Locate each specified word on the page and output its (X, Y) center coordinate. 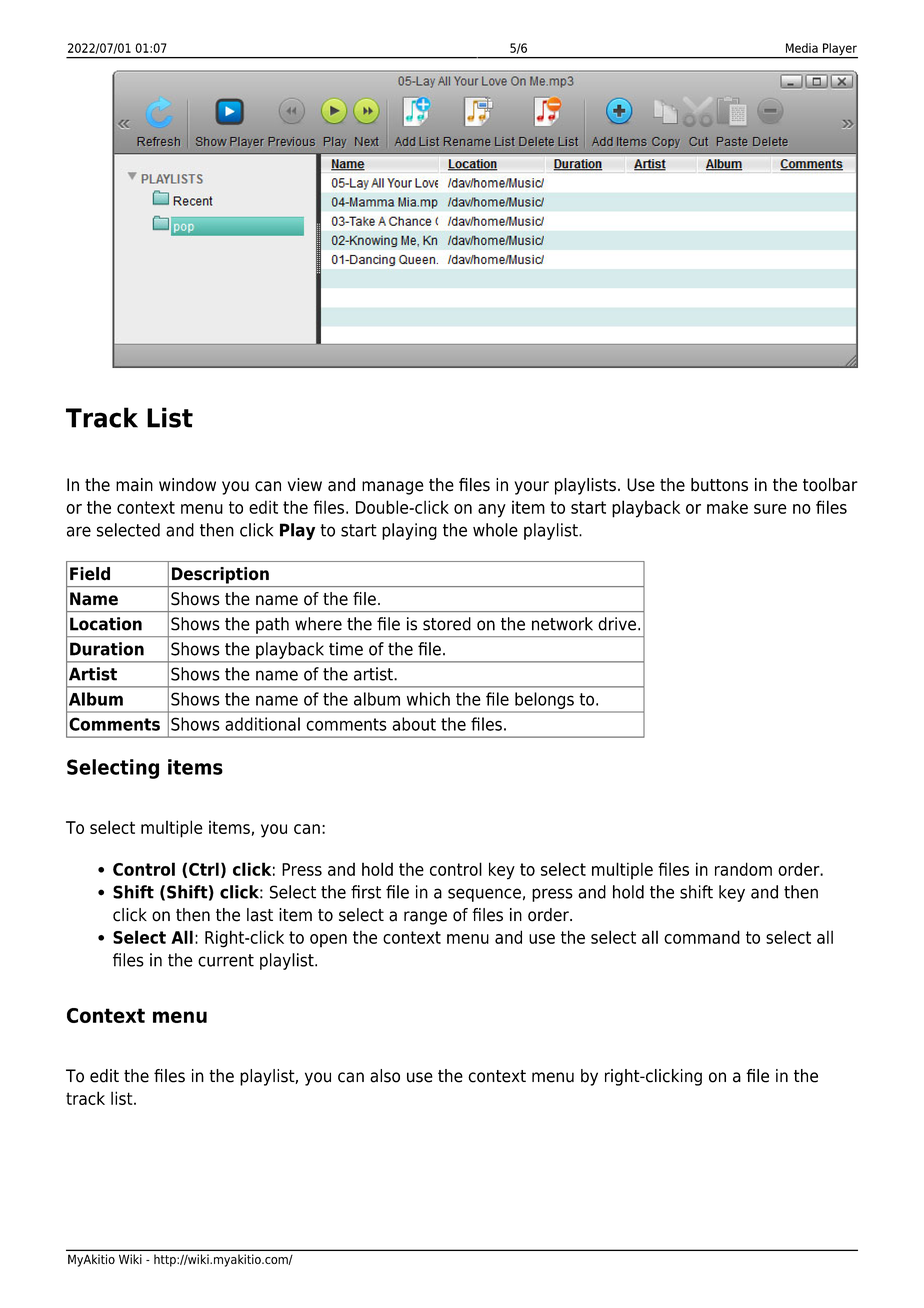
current (226, 960)
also (385, 1076)
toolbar (830, 485)
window (187, 485)
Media (802, 48)
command (702, 937)
